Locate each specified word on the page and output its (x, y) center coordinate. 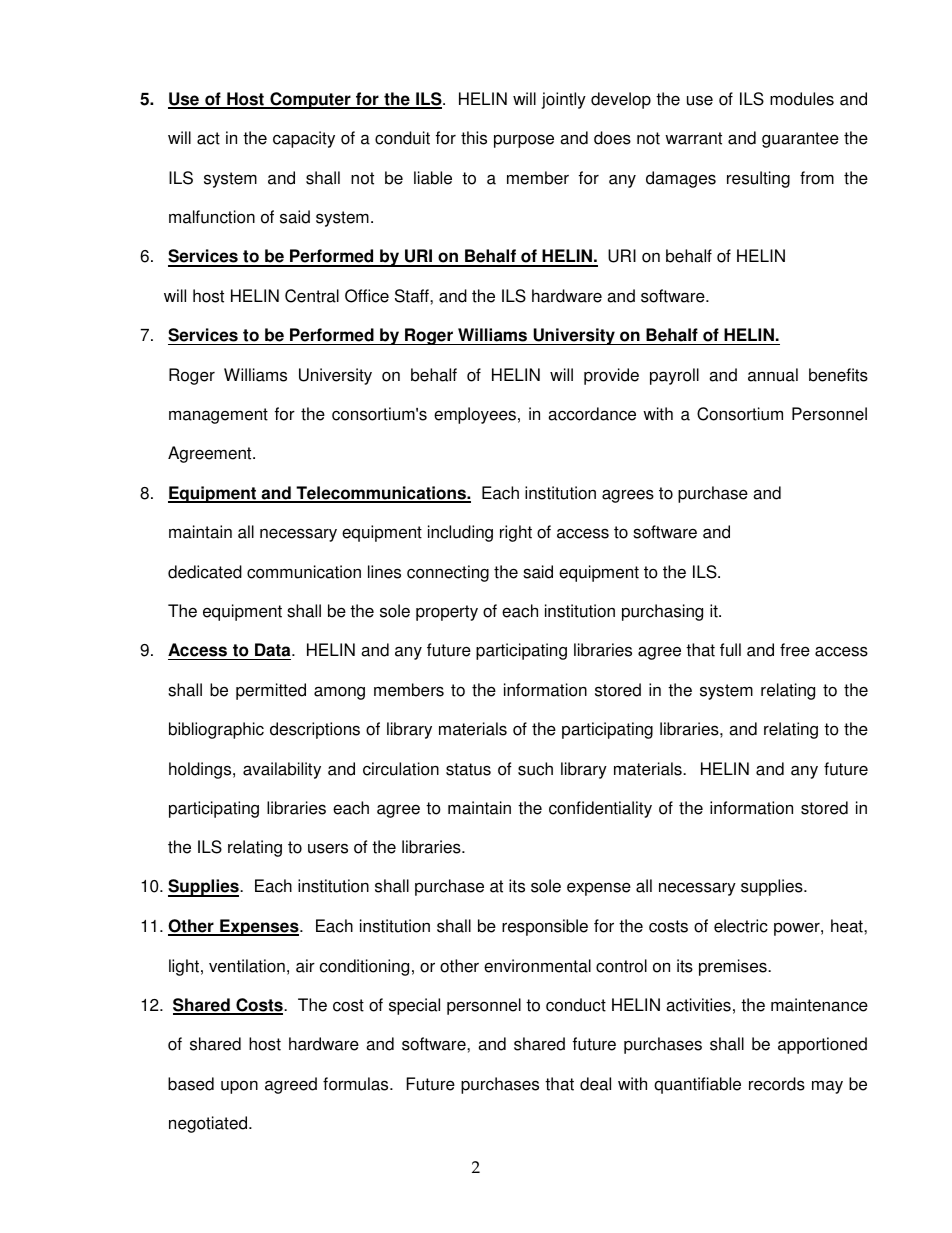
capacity (304, 139)
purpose (524, 141)
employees (475, 415)
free (795, 650)
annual (773, 375)
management (218, 416)
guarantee (800, 140)
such (535, 769)
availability (282, 770)
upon (239, 1087)
